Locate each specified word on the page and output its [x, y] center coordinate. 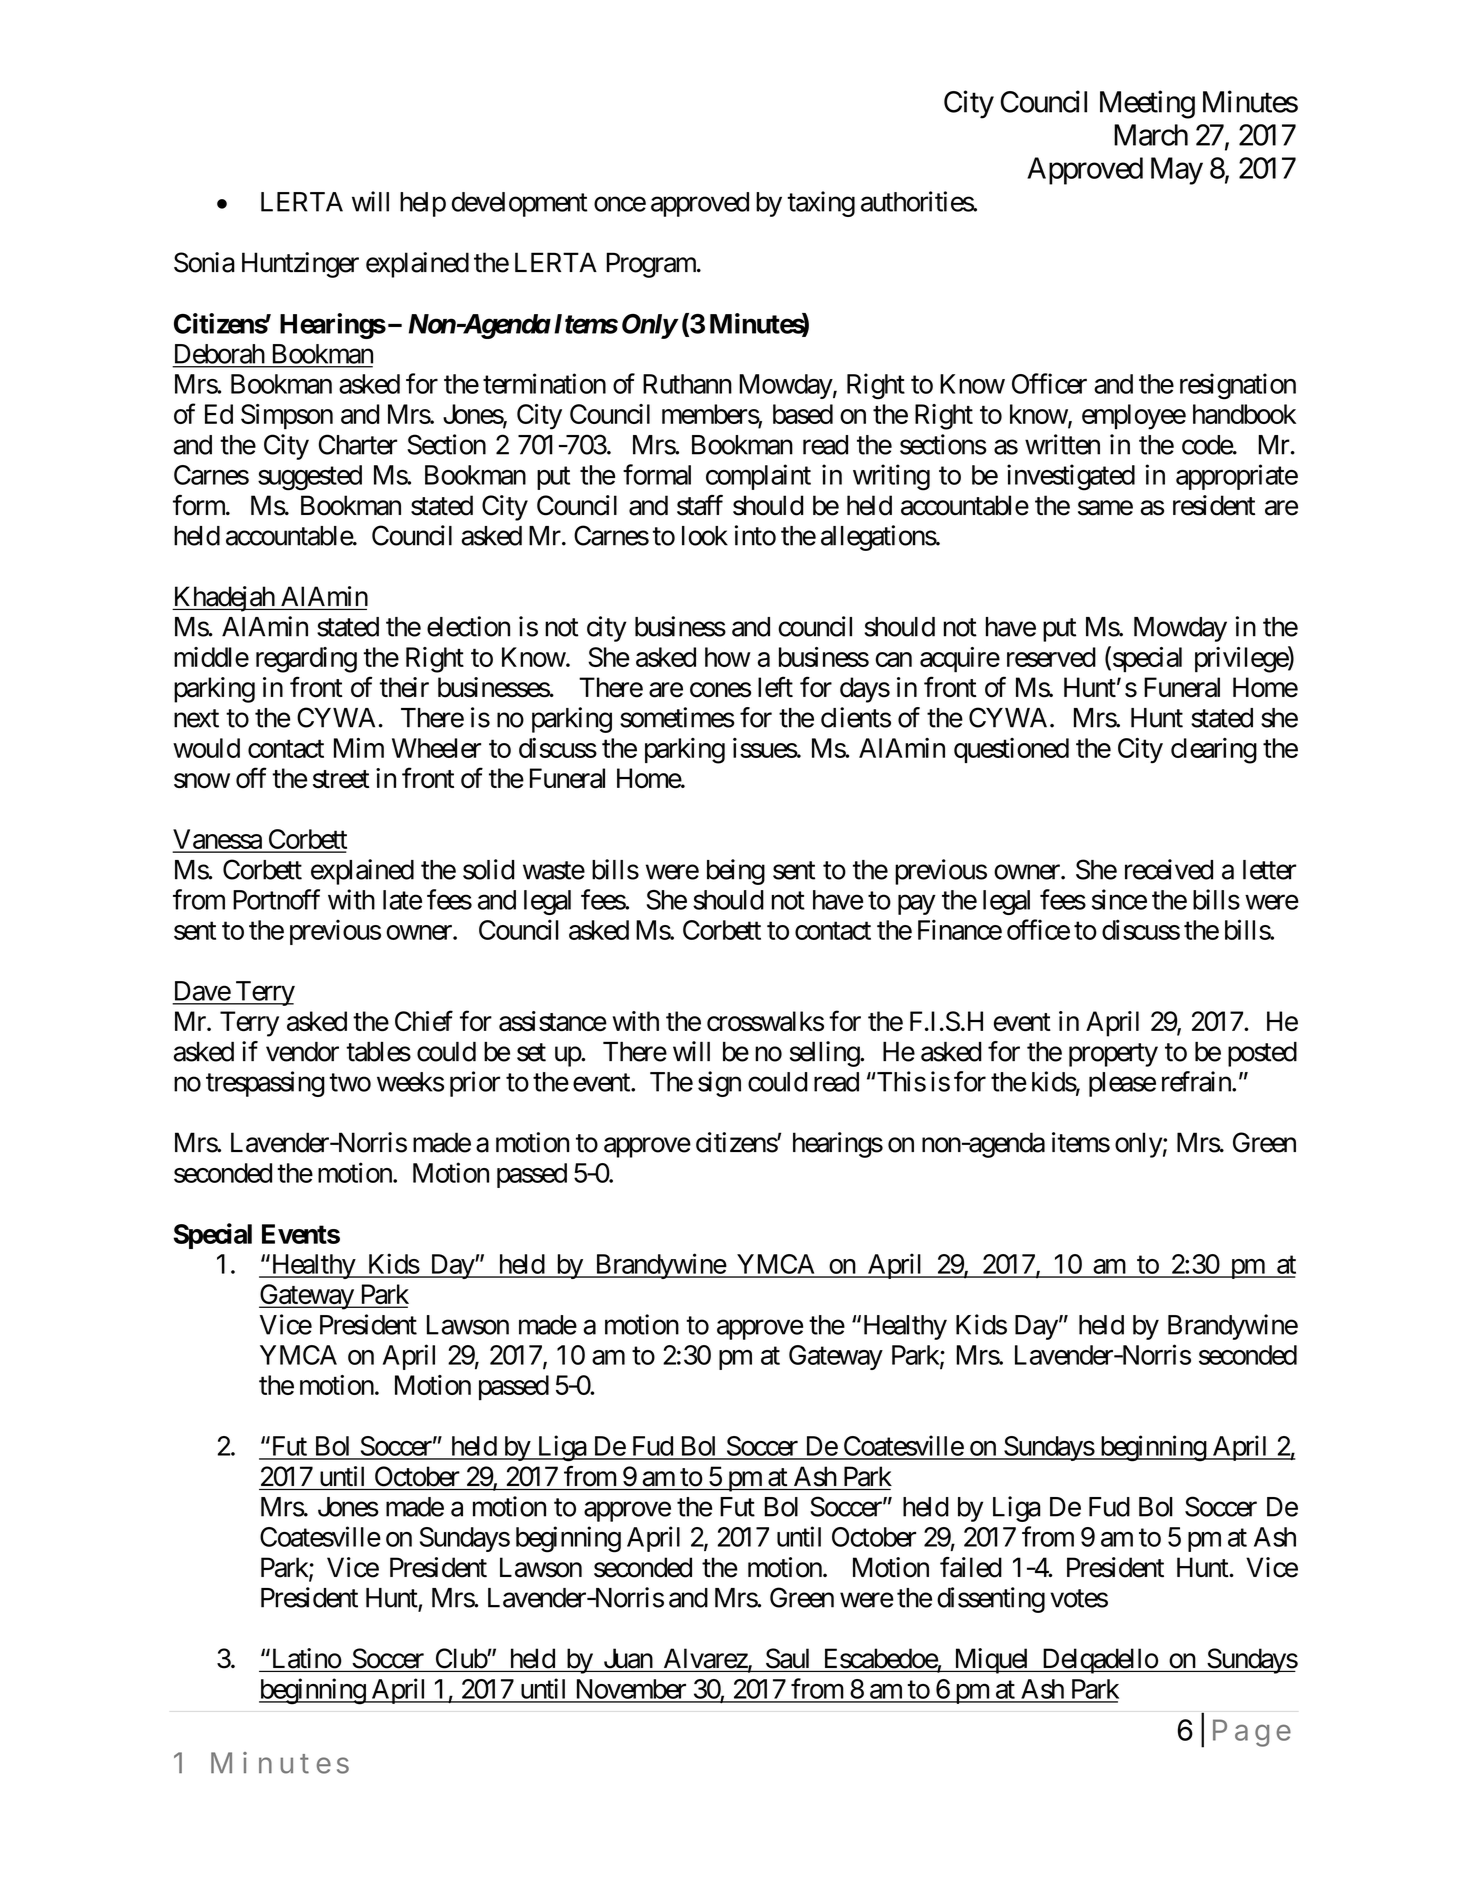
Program [652, 265]
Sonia [204, 262]
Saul [787, 1658]
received [1169, 869]
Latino [305, 1658]
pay [917, 905]
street [341, 779]
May [1177, 171]
